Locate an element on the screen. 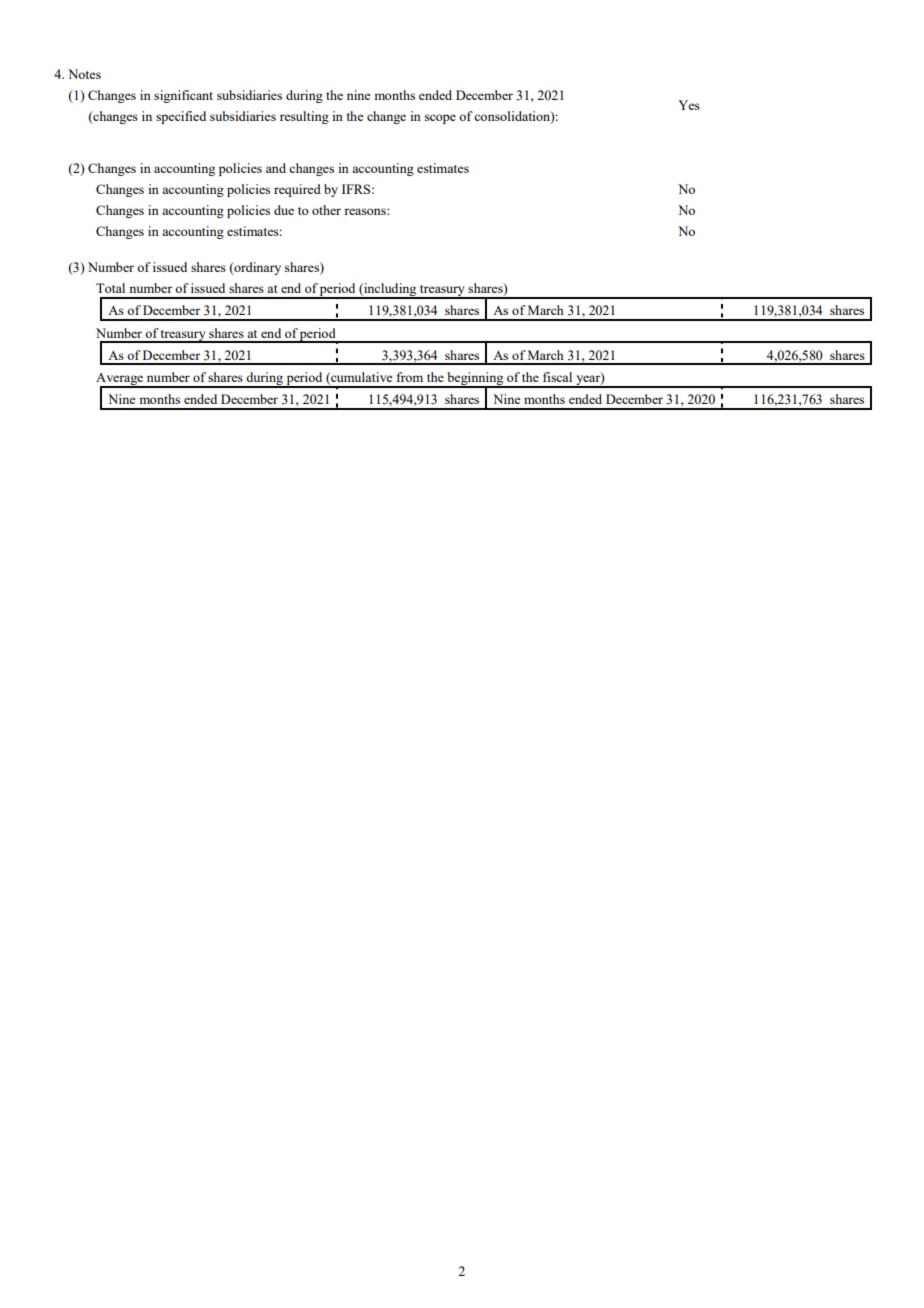  significant is located at coordinates (183, 96).
